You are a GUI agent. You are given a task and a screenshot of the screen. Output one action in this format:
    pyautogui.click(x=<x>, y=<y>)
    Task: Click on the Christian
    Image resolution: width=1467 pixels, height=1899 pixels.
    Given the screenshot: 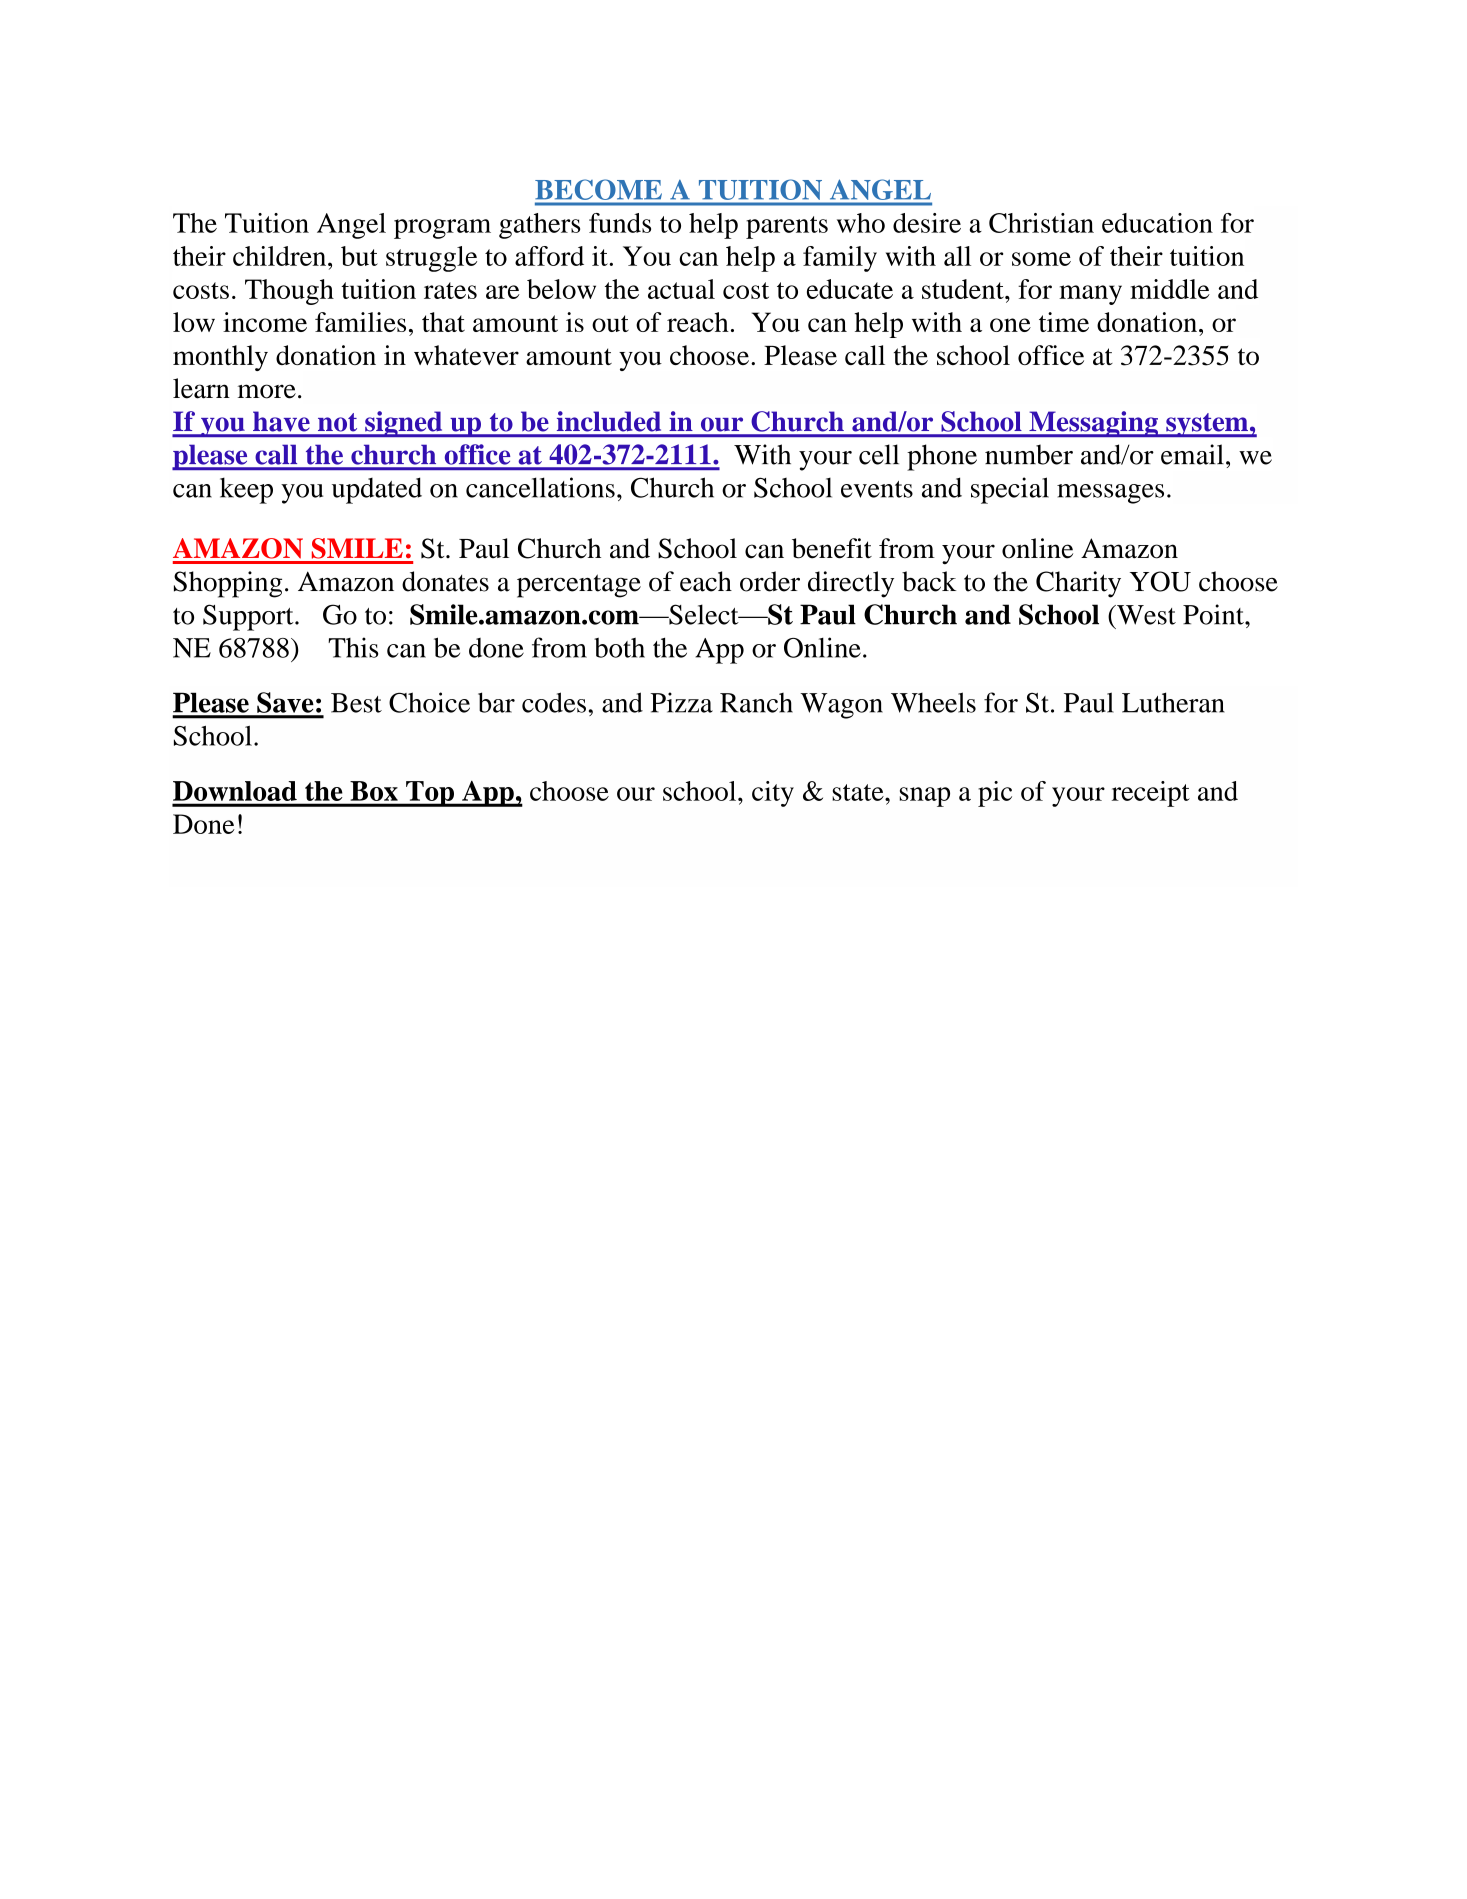 What is the action you would take?
    pyautogui.click(x=1041, y=223)
